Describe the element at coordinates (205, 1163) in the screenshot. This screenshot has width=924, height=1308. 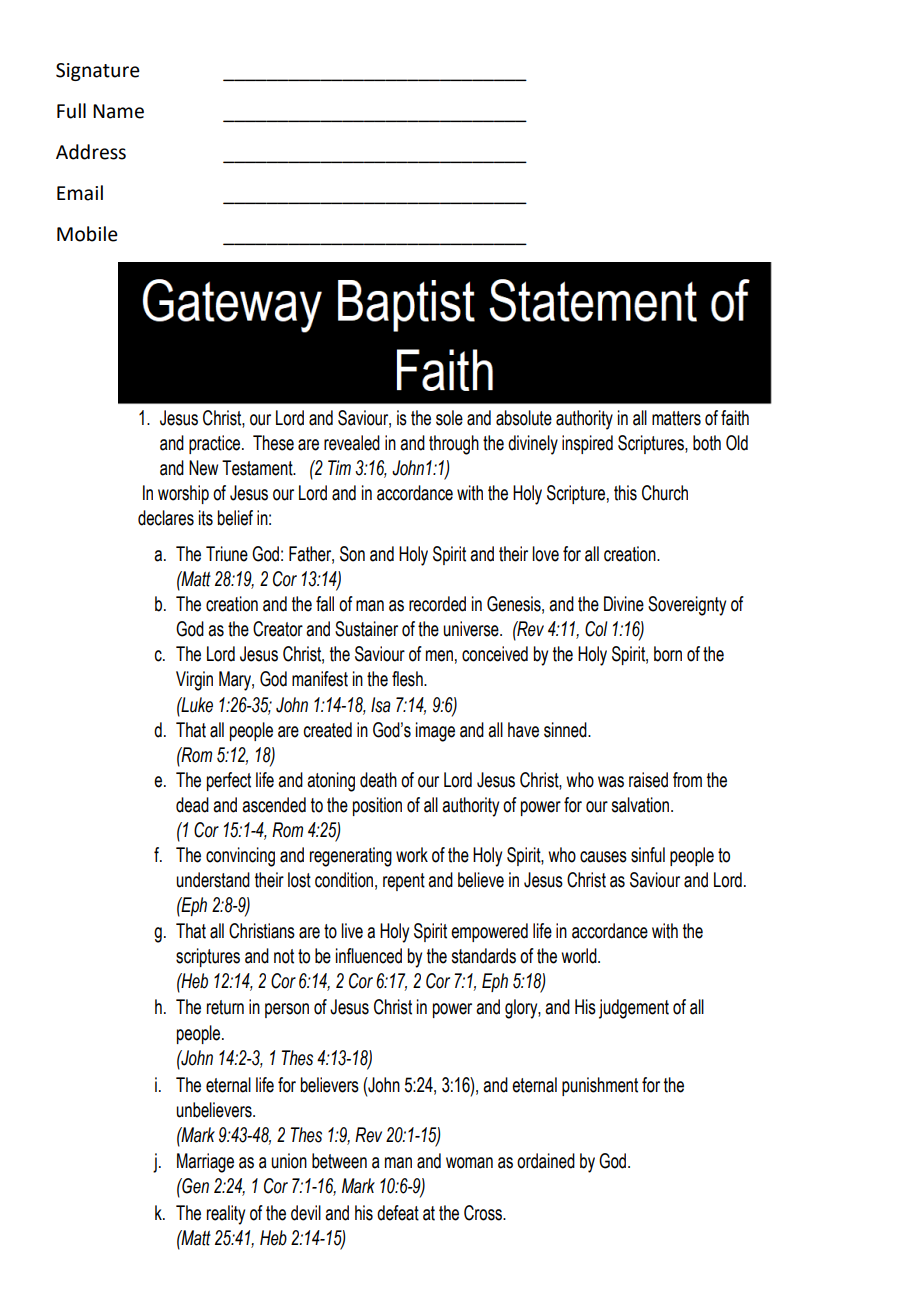
I see `Marriage` at that location.
